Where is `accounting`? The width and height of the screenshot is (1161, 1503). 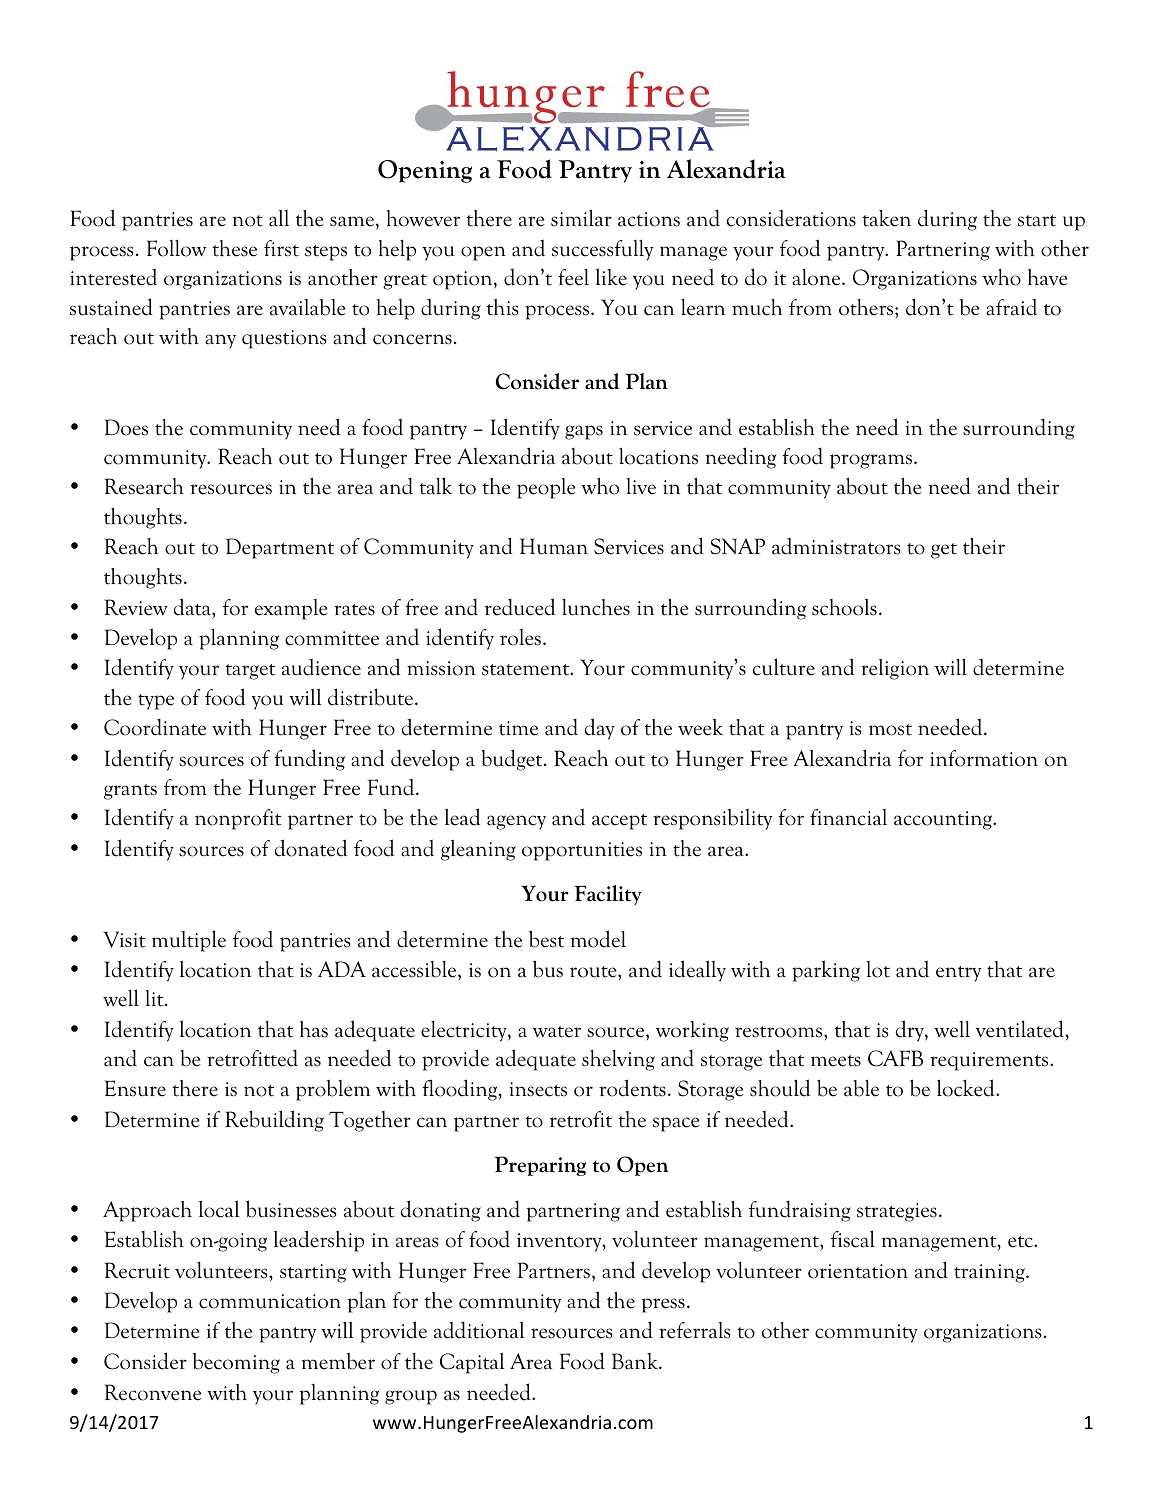
accounting is located at coordinates (944, 820).
